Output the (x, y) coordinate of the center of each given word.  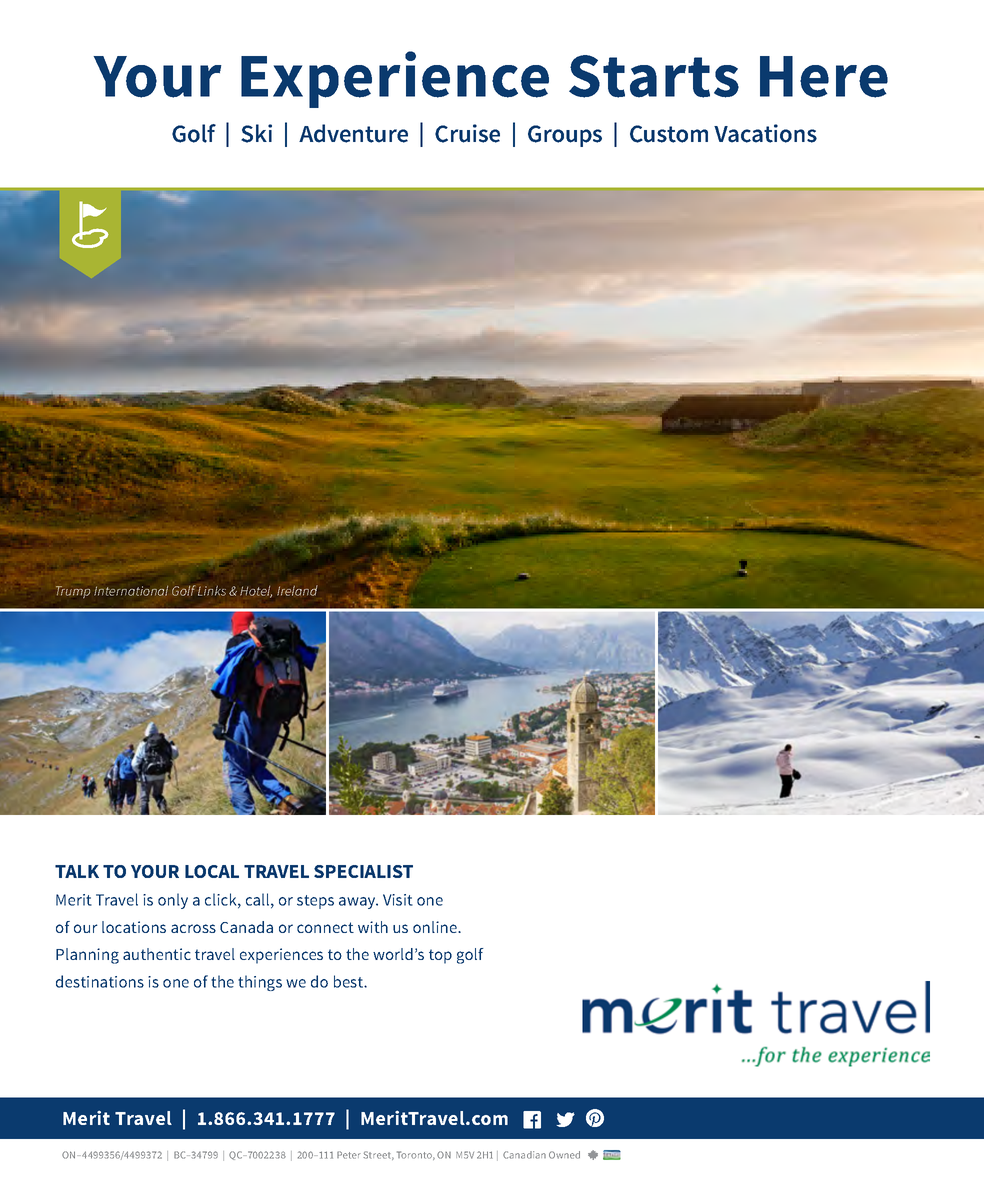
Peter (349, 1155)
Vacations (765, 133)
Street (378, 1155)
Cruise (467, 133)
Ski (256, 133)
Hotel (256, 592)
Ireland (297, 590)
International (131, 590)
